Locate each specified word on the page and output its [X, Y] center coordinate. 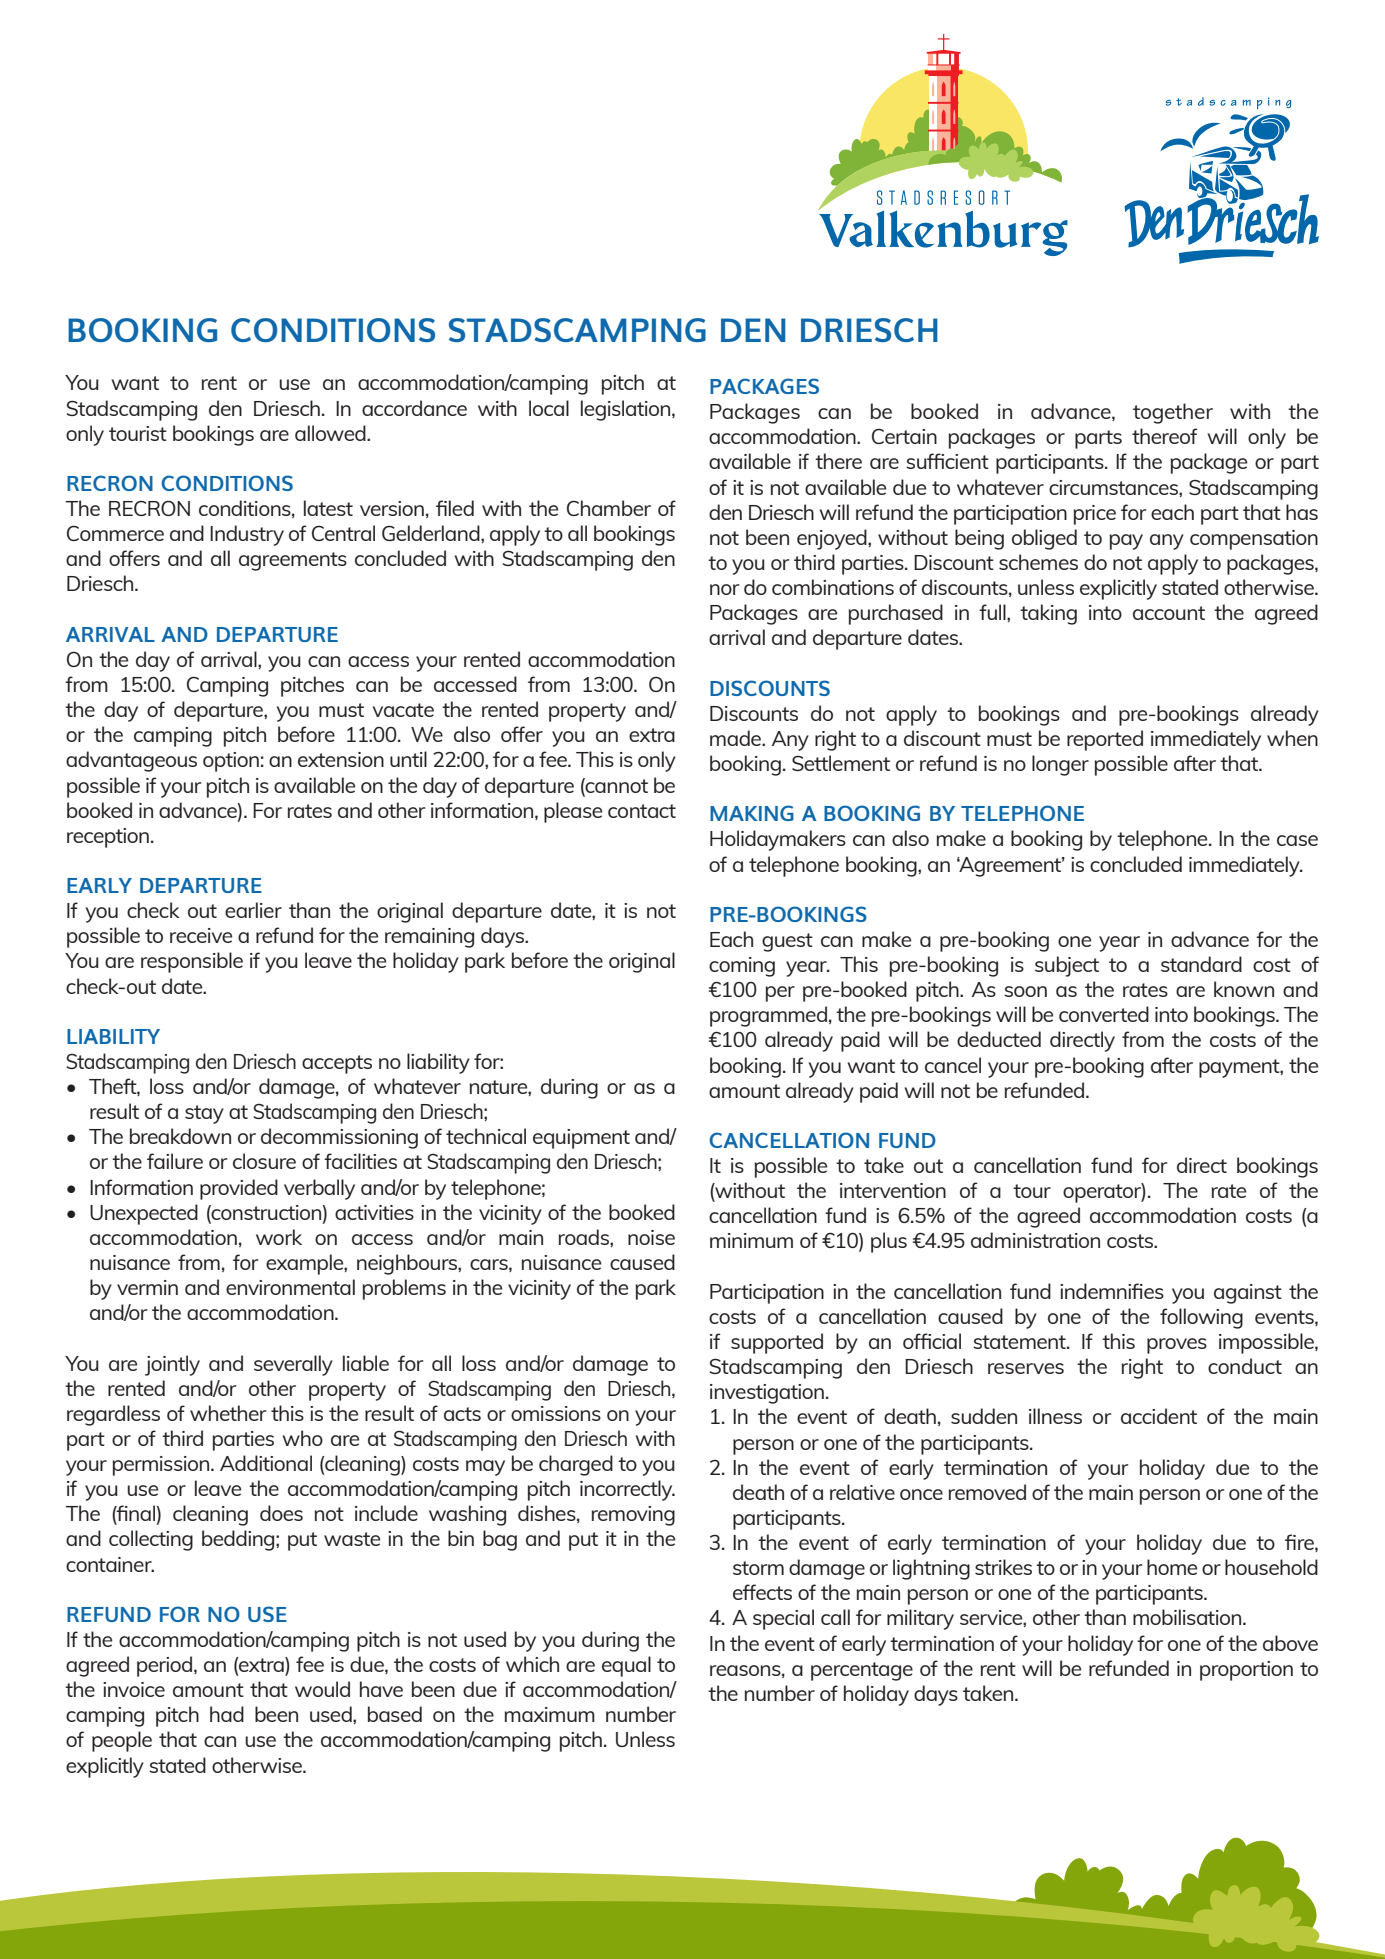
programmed [768, 1016]
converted [1104, 1014]
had [227, 1714]
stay [204, 1114]
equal [626, 1666]
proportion [1246, 1671]
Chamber [609, 508]
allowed [331, 433]
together [1173, 413]
